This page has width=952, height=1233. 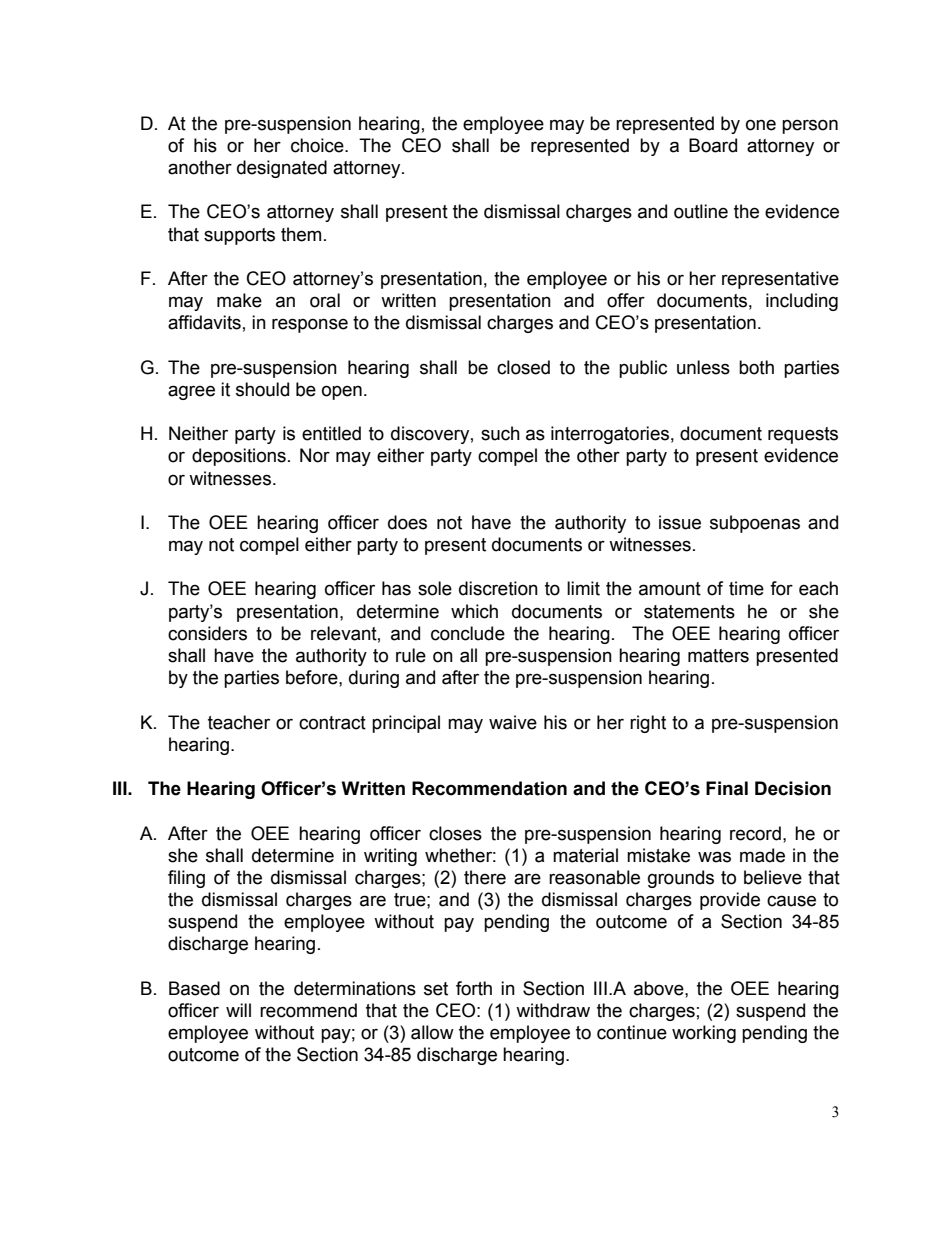 What do you see at coordinates (282, 169) in the page?
I see `designated` at bounding box center [282, 169].
